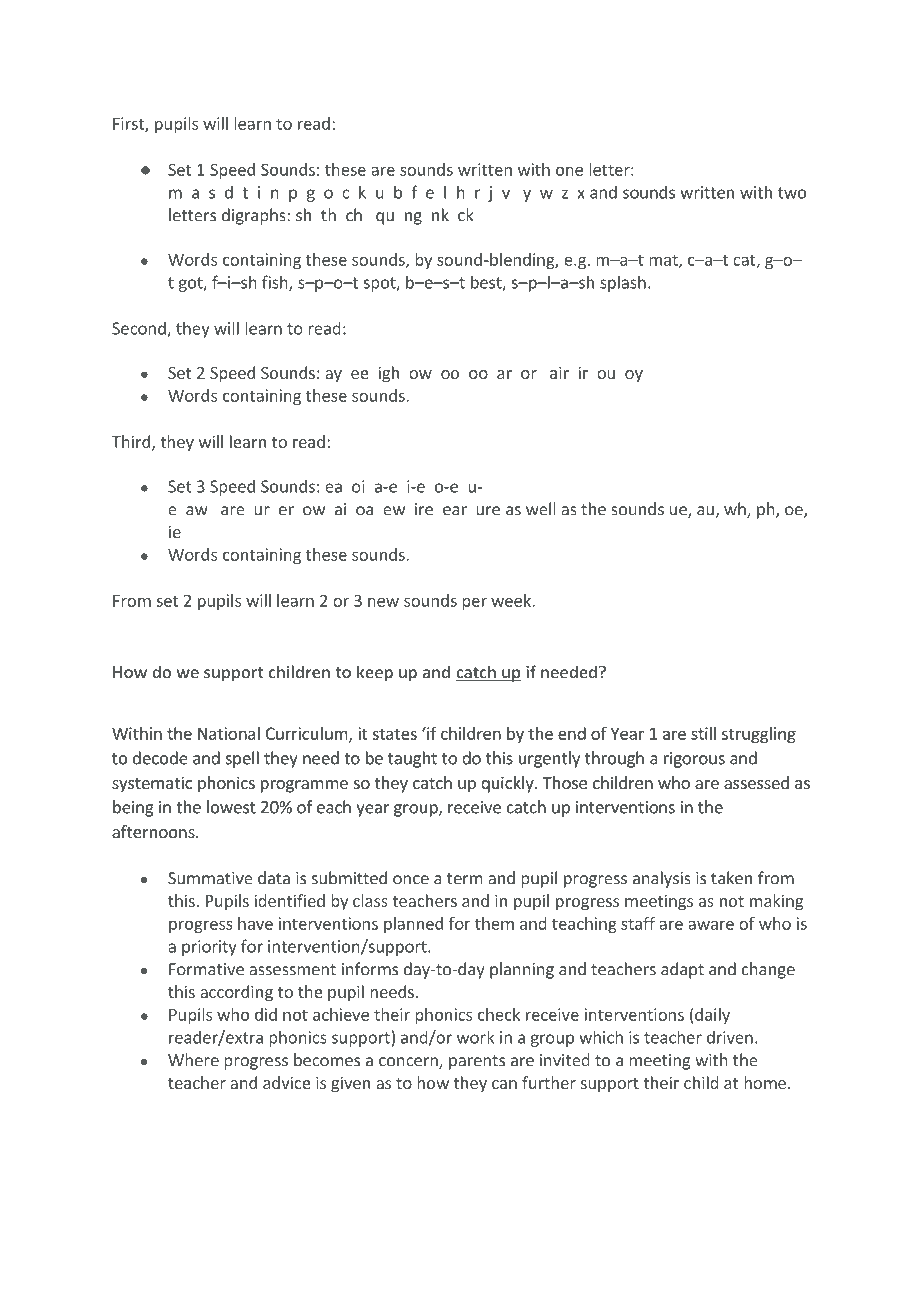 This screenshot has width=924, height=1308. What do you see at coordinates (254, 216) in the screenshot?
I see `digraphs` at bounding box center [254, 216].
